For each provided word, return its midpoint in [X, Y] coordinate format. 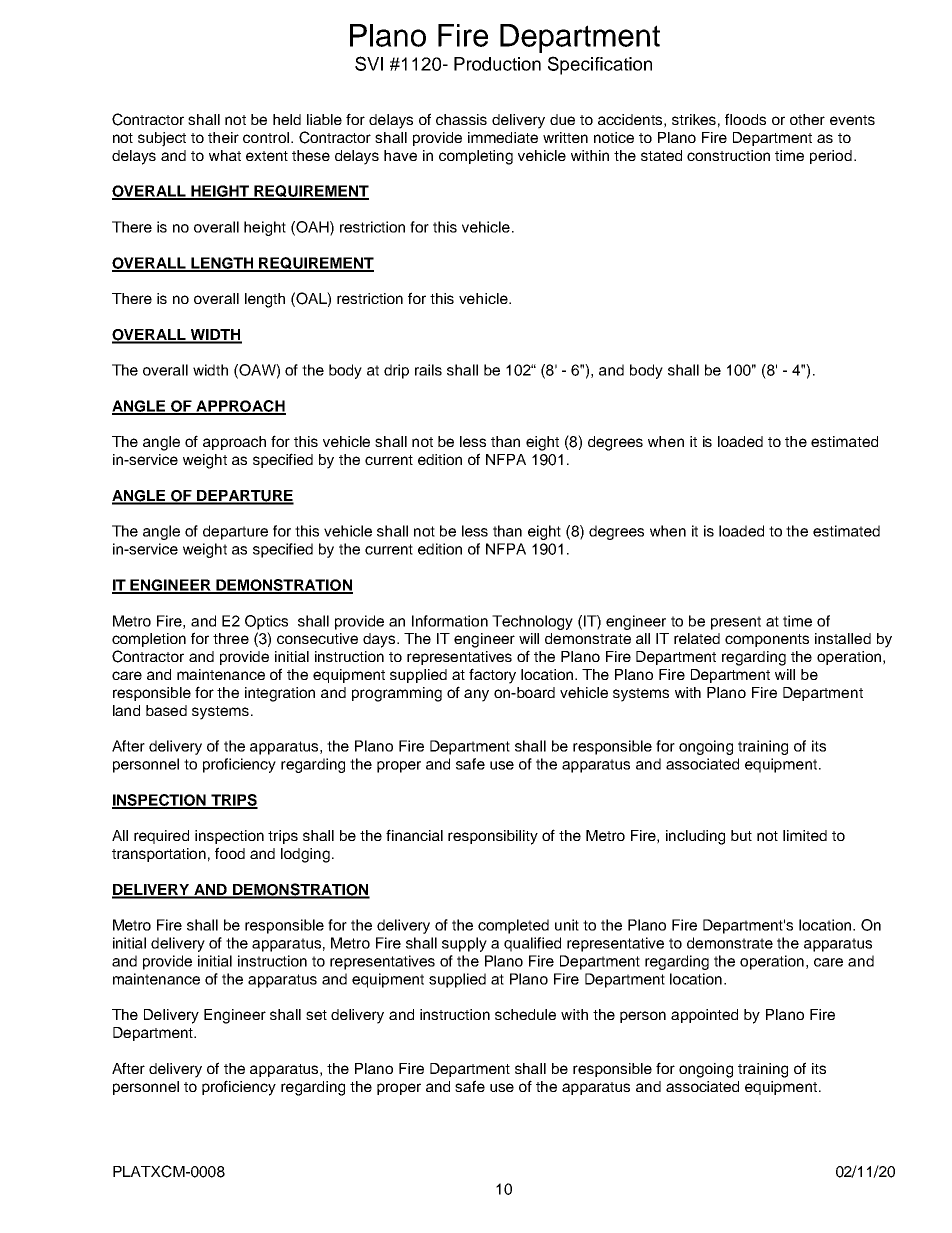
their [223, 137]
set [316, 1015]
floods [745, 119]
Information [450, 621]
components [767, 640]
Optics [266, 622]
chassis [461, 119]
